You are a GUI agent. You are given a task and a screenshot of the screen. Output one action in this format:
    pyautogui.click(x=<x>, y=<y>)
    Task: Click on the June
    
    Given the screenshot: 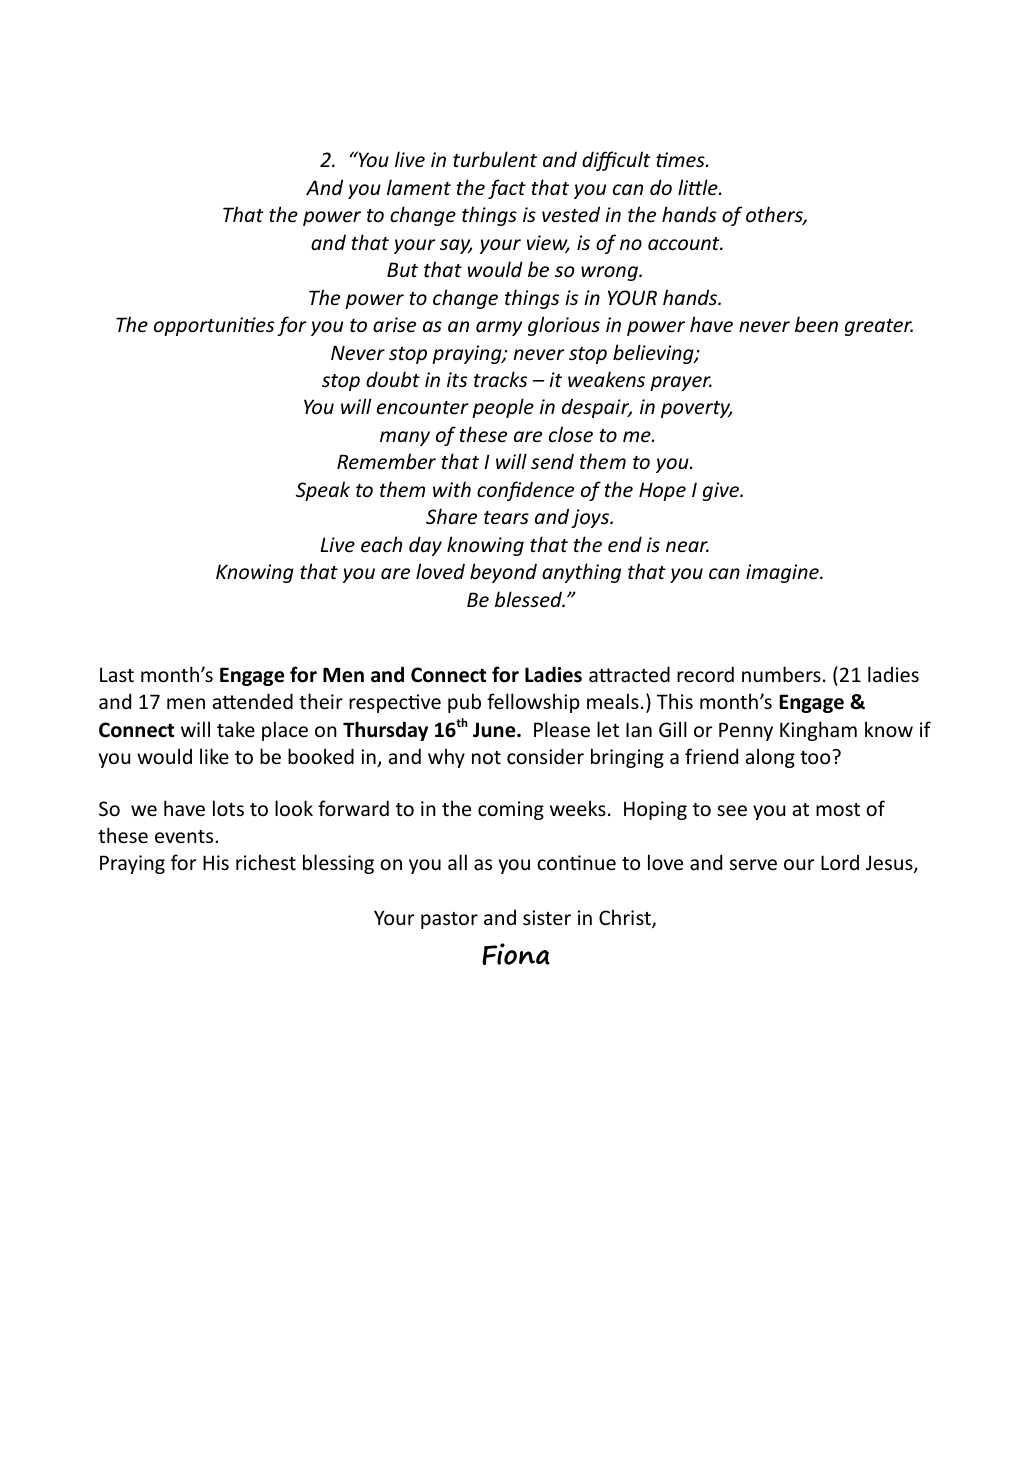 What is the action you would take?
    pyautogui.click(x=495, y=730)
